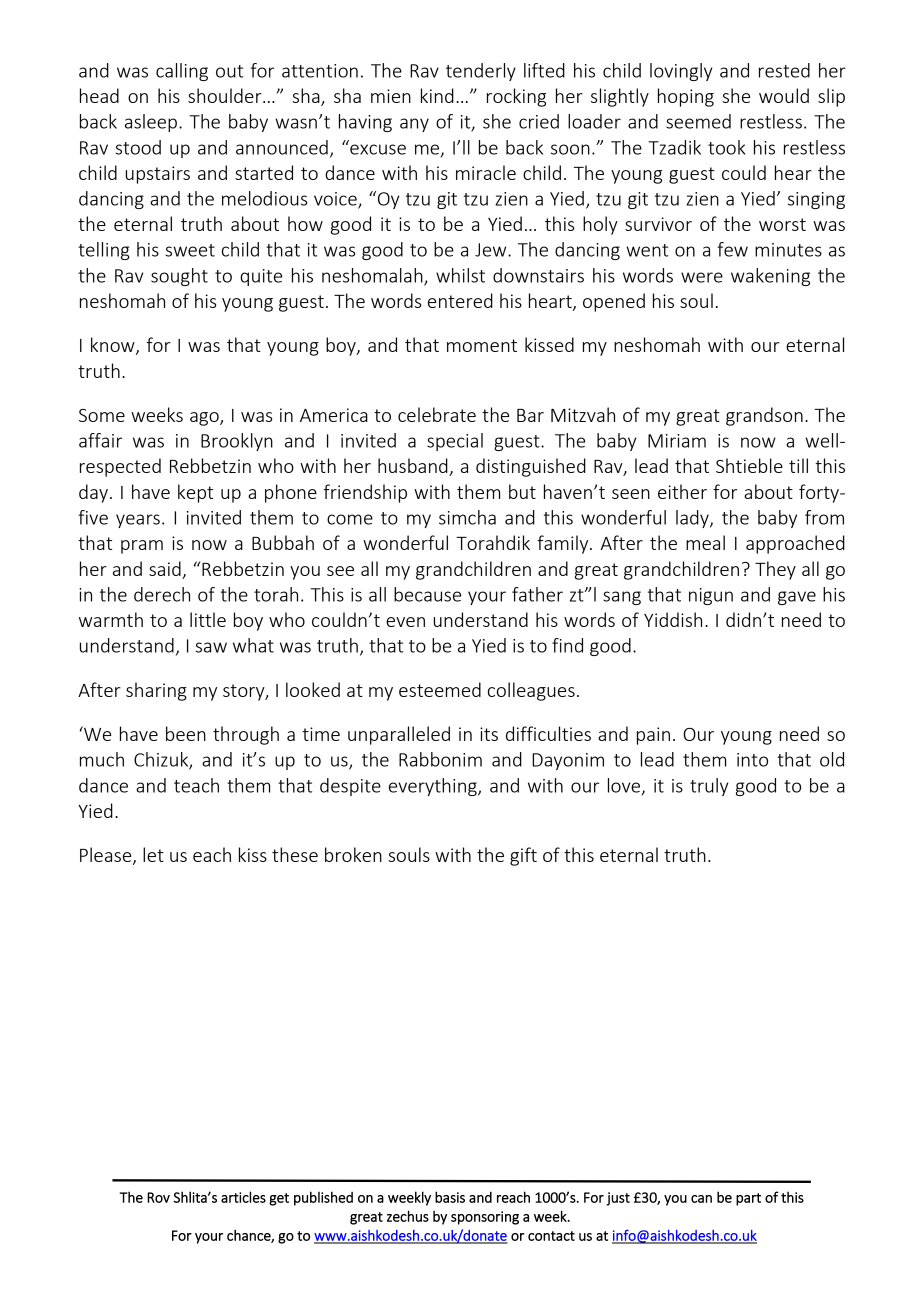 This screenshot has height=1308, width=924. What do you see at coordinates (158, 1197) in the screenshot?
I see `Rov` at bounding box center [158, 1197].
